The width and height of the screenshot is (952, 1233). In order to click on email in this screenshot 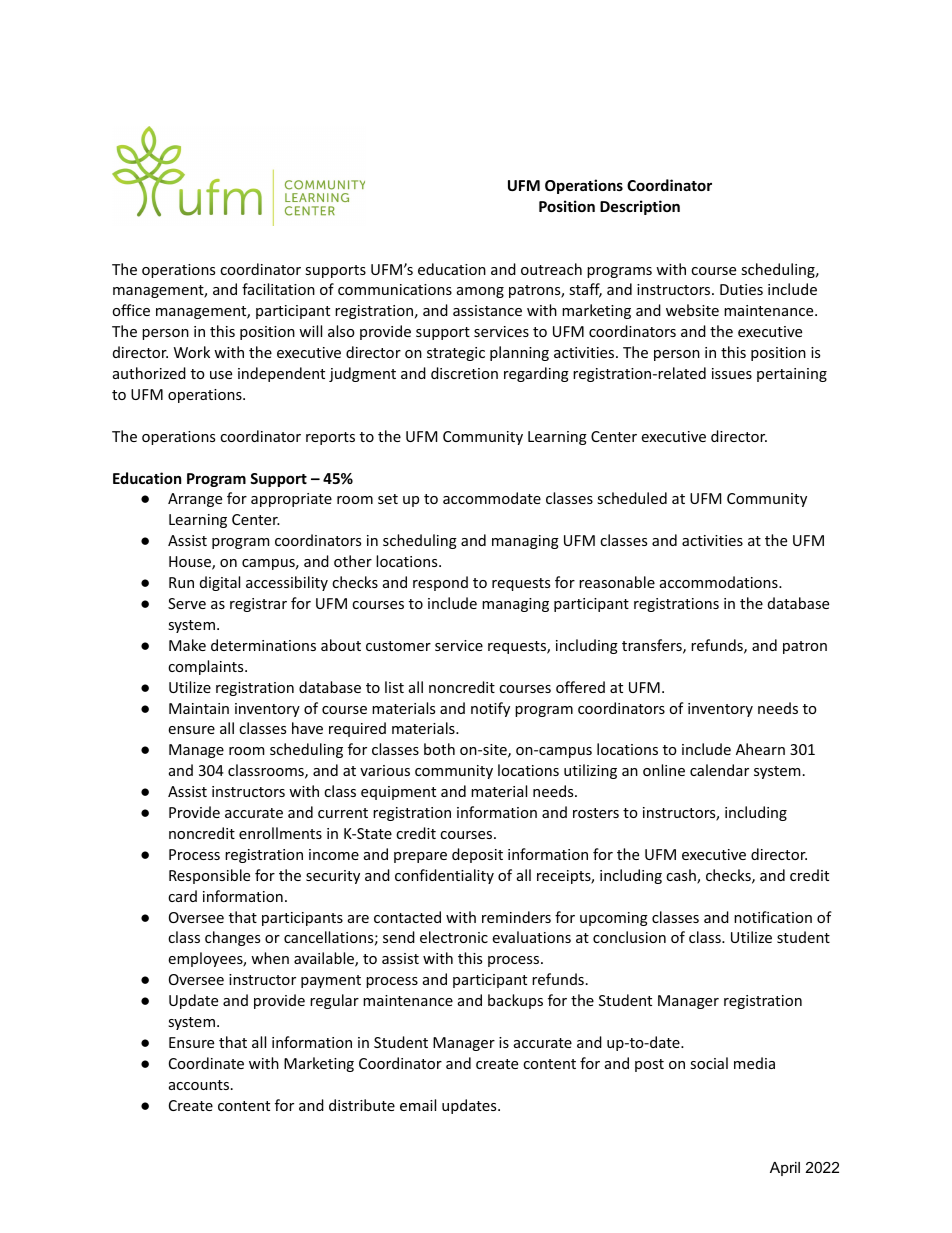, I will do `click(418, 1105)`.
